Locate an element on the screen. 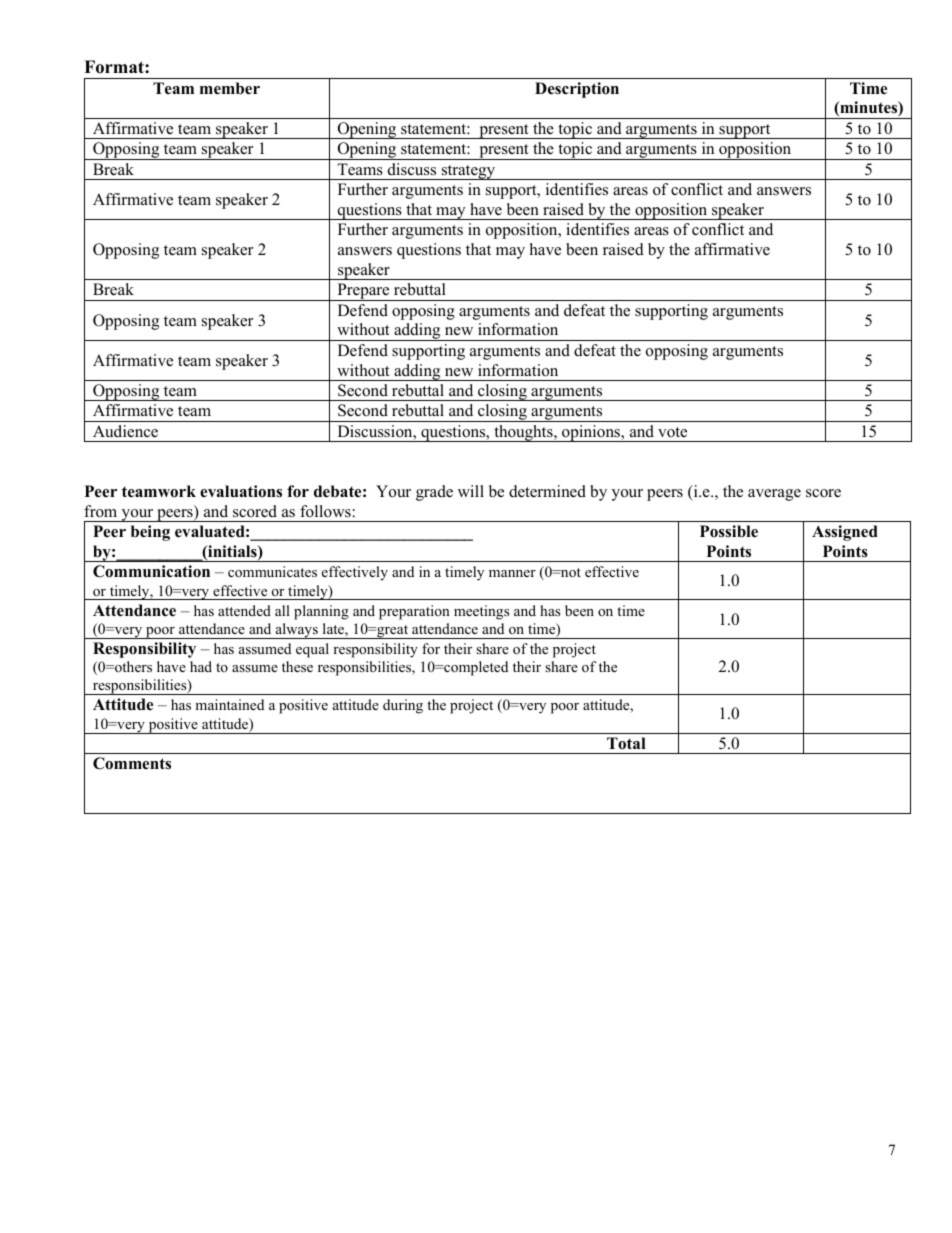 Image resolution: width=952 pixels, height=1233 pixels. grade is located at coordinates (434, 493).
